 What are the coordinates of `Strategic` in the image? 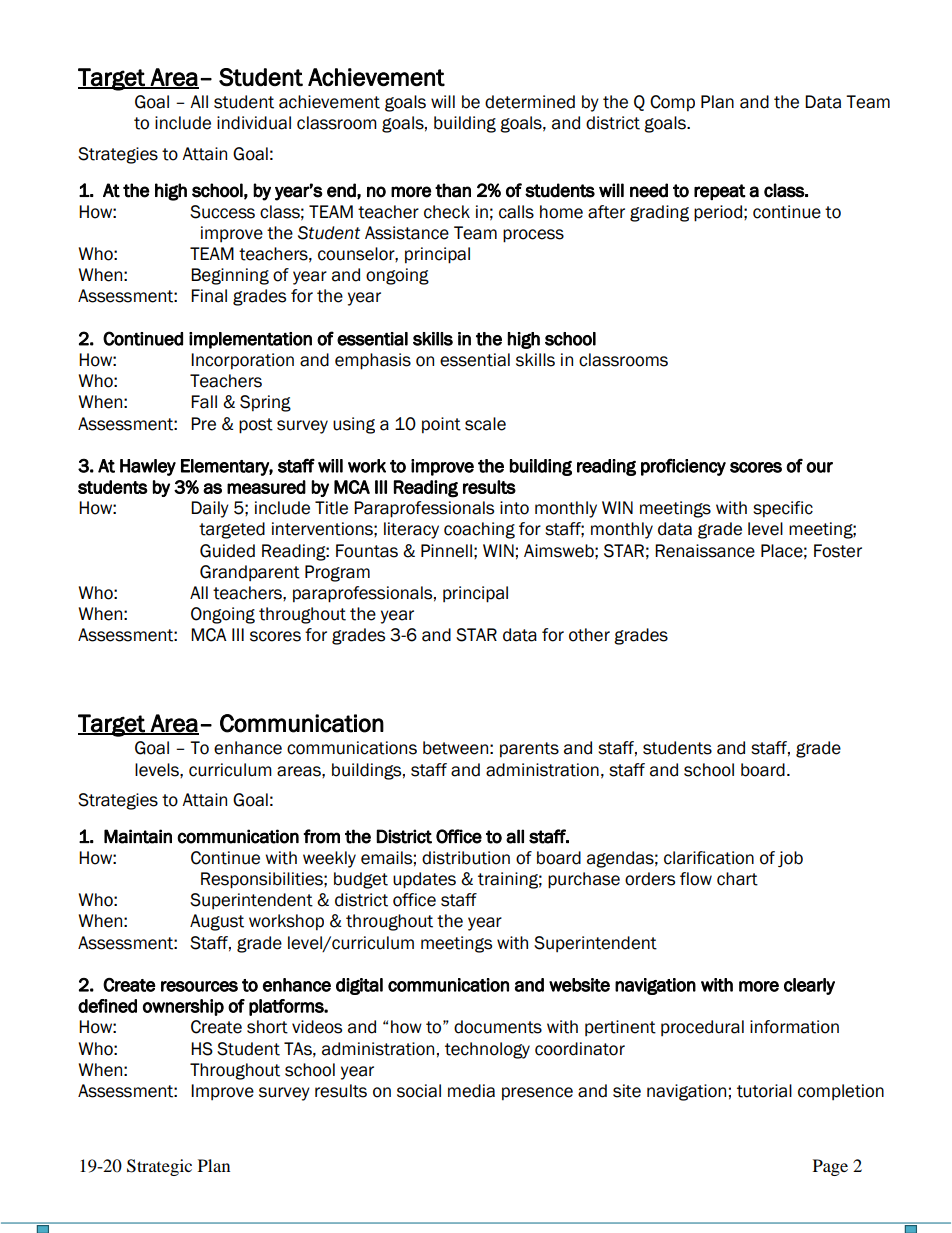 It's located at (159, 1167).
